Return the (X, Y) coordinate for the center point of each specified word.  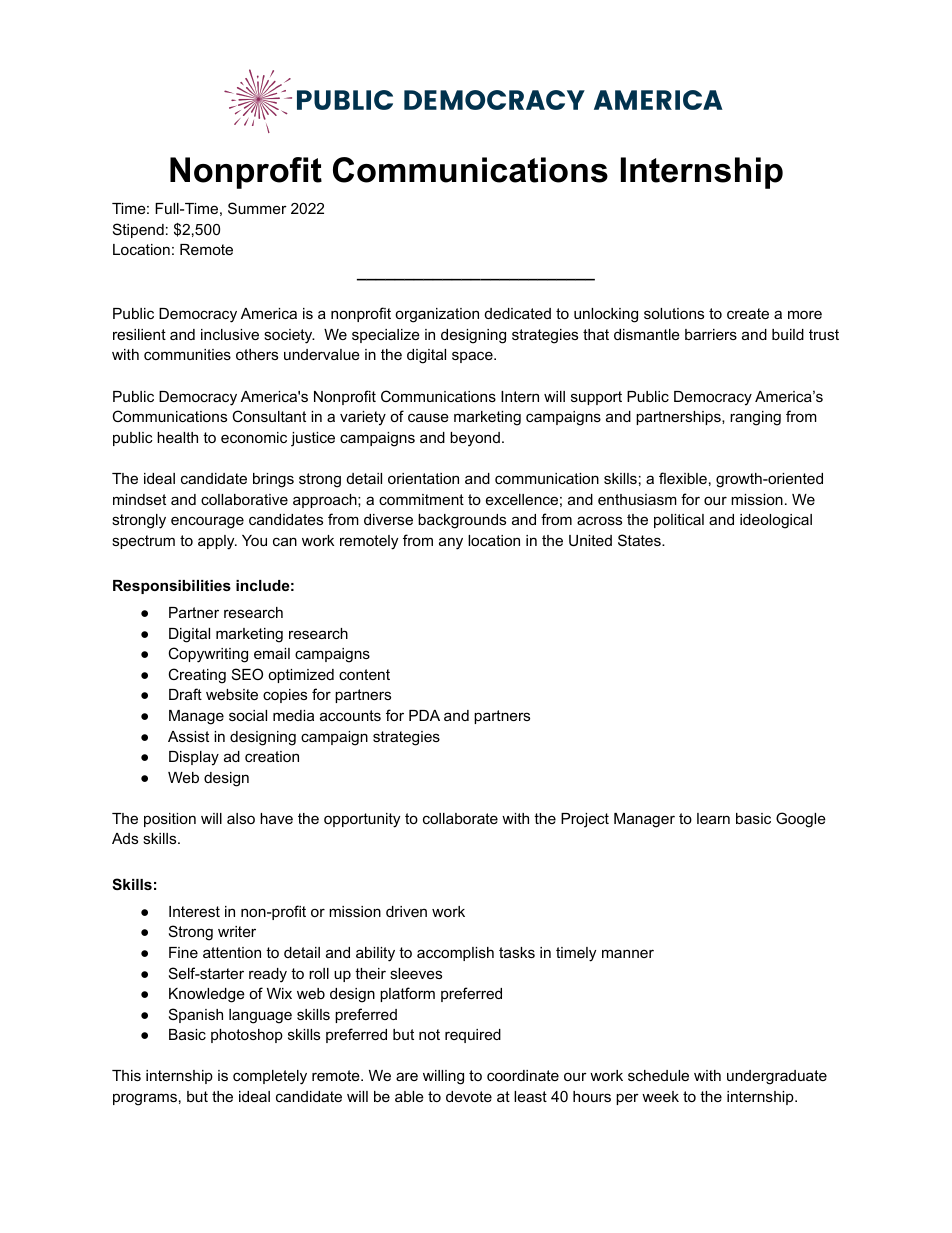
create (748, 313)
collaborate (460, 818)
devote (469, 1096)
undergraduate (777, 1077)
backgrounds (462, 521)
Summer (257, 208)
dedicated (518, 313)
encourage (207, 522)
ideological (776, 521)
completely (270, 1077)
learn (713, 818)
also (241, 818)
